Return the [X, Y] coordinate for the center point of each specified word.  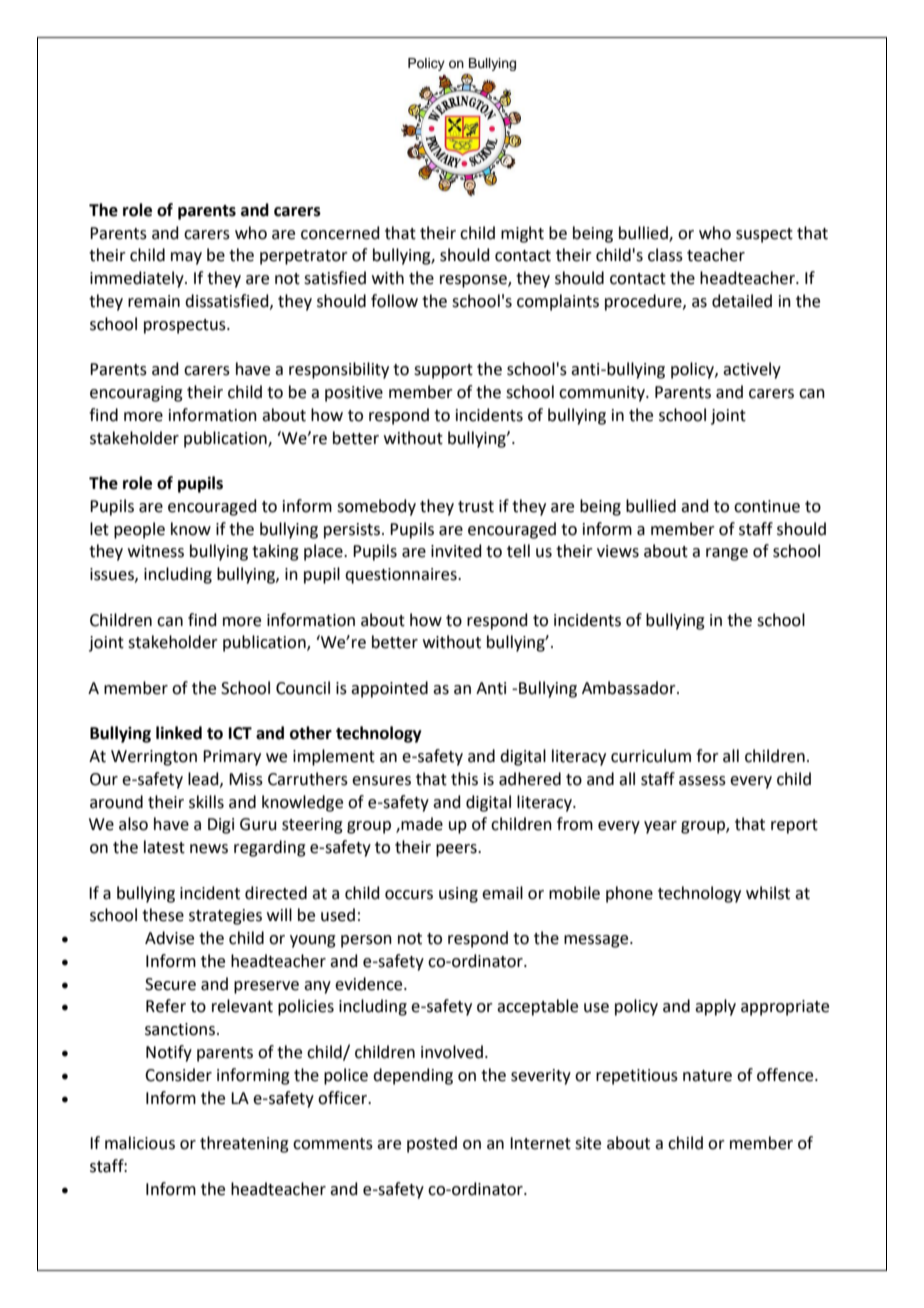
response [474, 281]
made [422, 824]
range [727, 554]
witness [156, 551]
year [660, 827]
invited [456, 551]
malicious [140, 1143]
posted [432, 1144]
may [186, 258]
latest [164, 847]
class [665, 255]
